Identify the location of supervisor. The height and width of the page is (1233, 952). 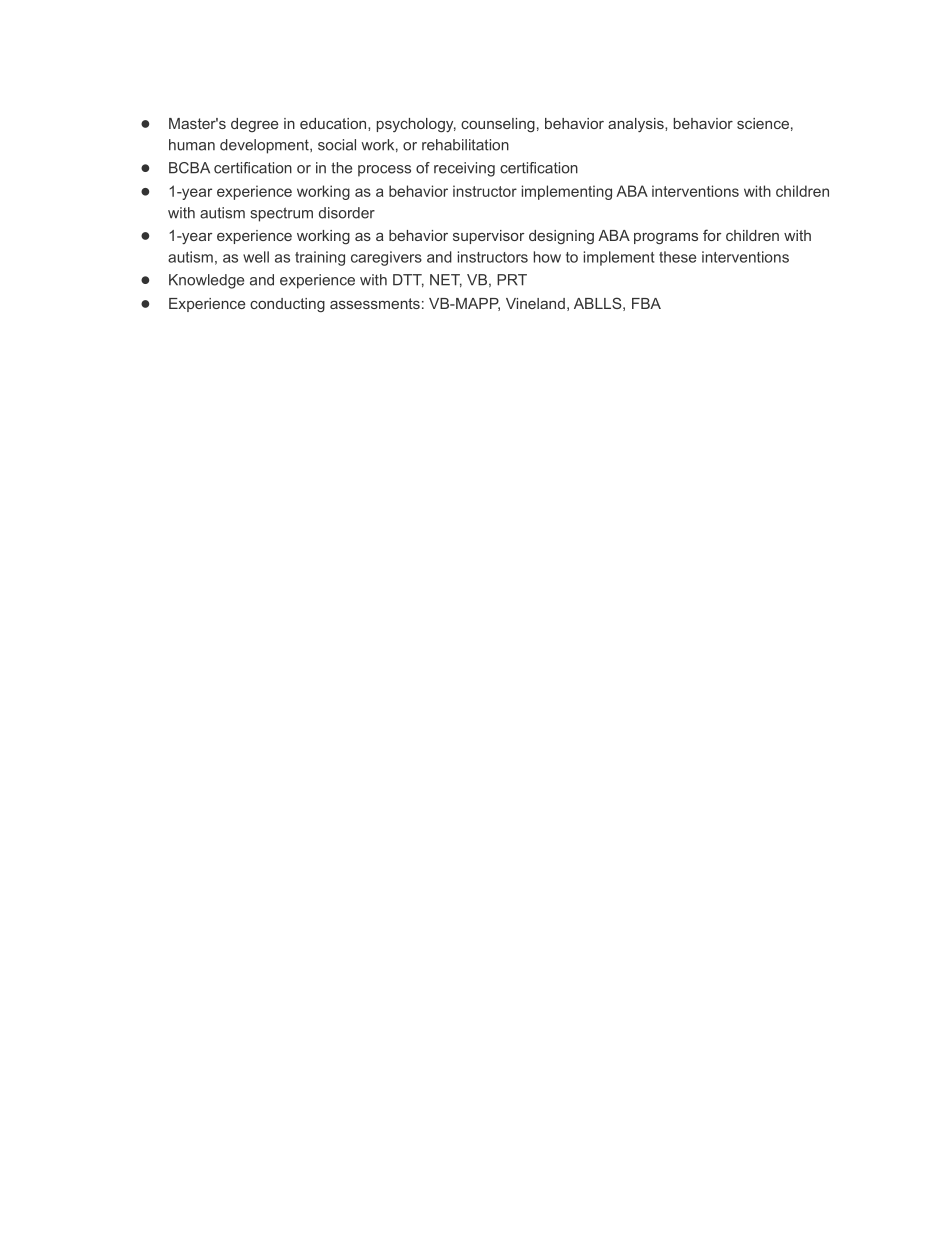
(488, 237).
